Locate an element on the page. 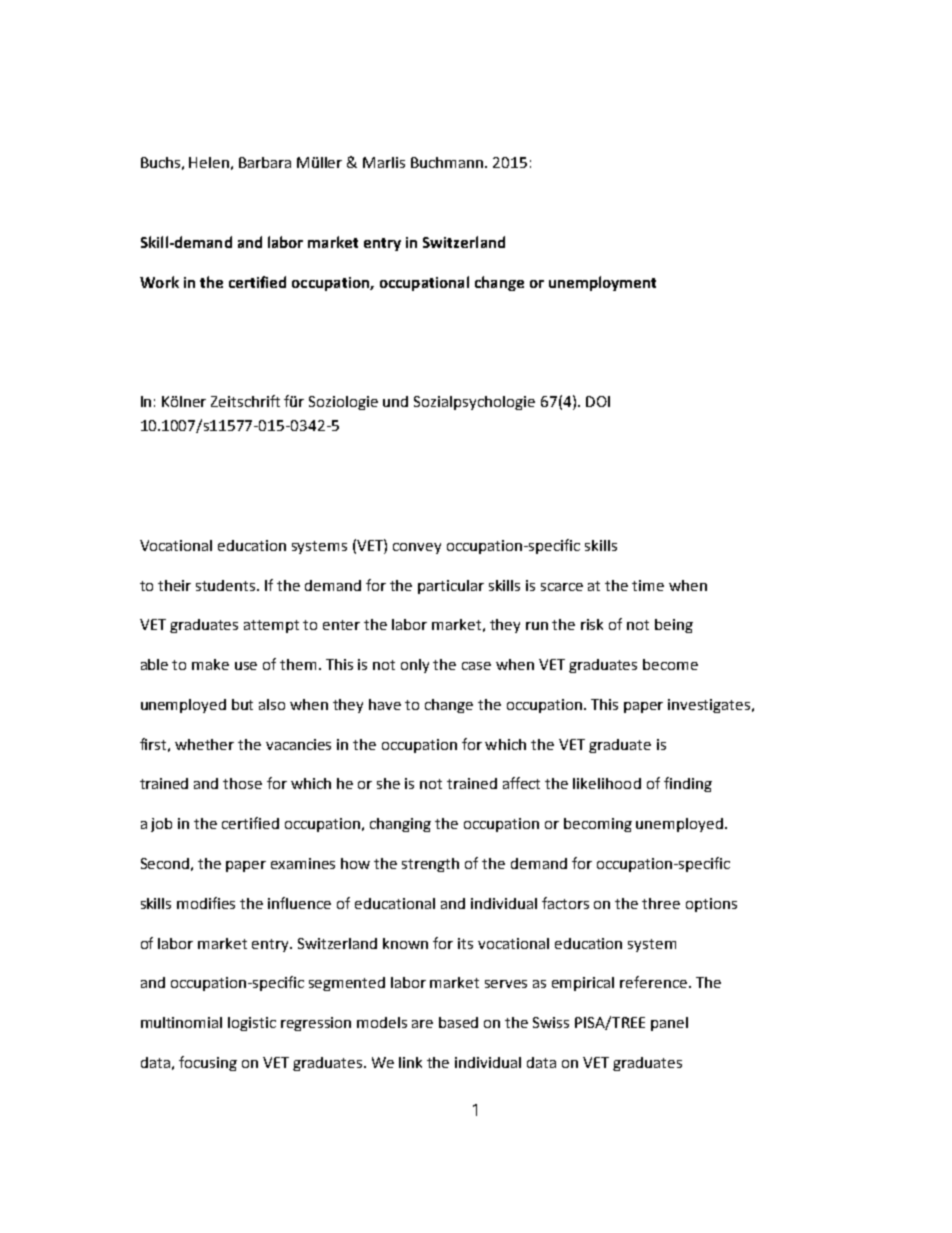 The height and width of the document is (1233, 952). logistic is located at coordinates (252, 1024).
